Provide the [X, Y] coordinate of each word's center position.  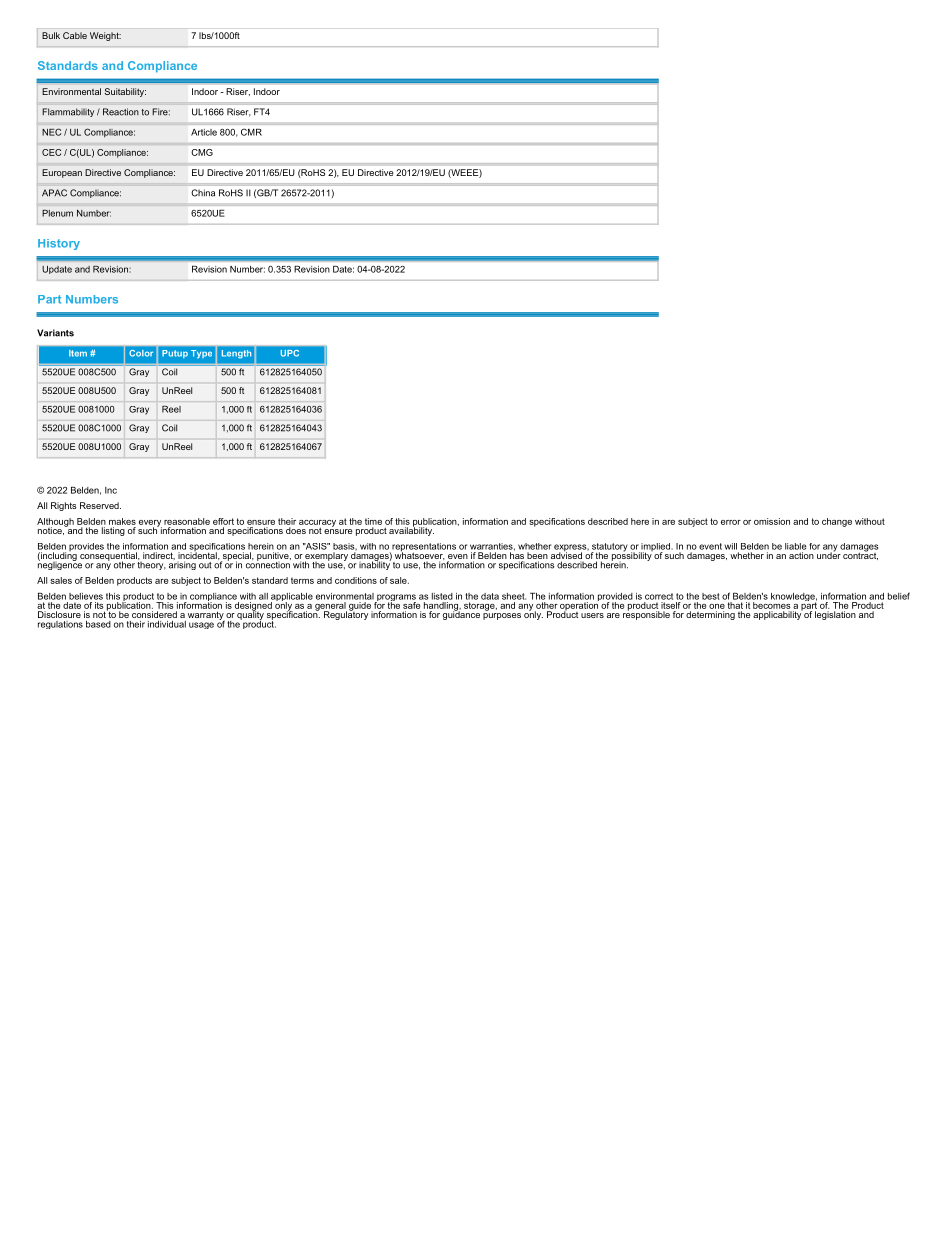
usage [201, 625]
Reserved [100, 505]
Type [201, 354]
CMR [251, 132]
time [373, 521]
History [59, 244]
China [203, 193]
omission [772, 521]
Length [236, 354]
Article [204, 132]
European [62, 173]
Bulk [51, 35]
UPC [290, 353]
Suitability [125, 92]
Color [141, 353]
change [837, 522]
